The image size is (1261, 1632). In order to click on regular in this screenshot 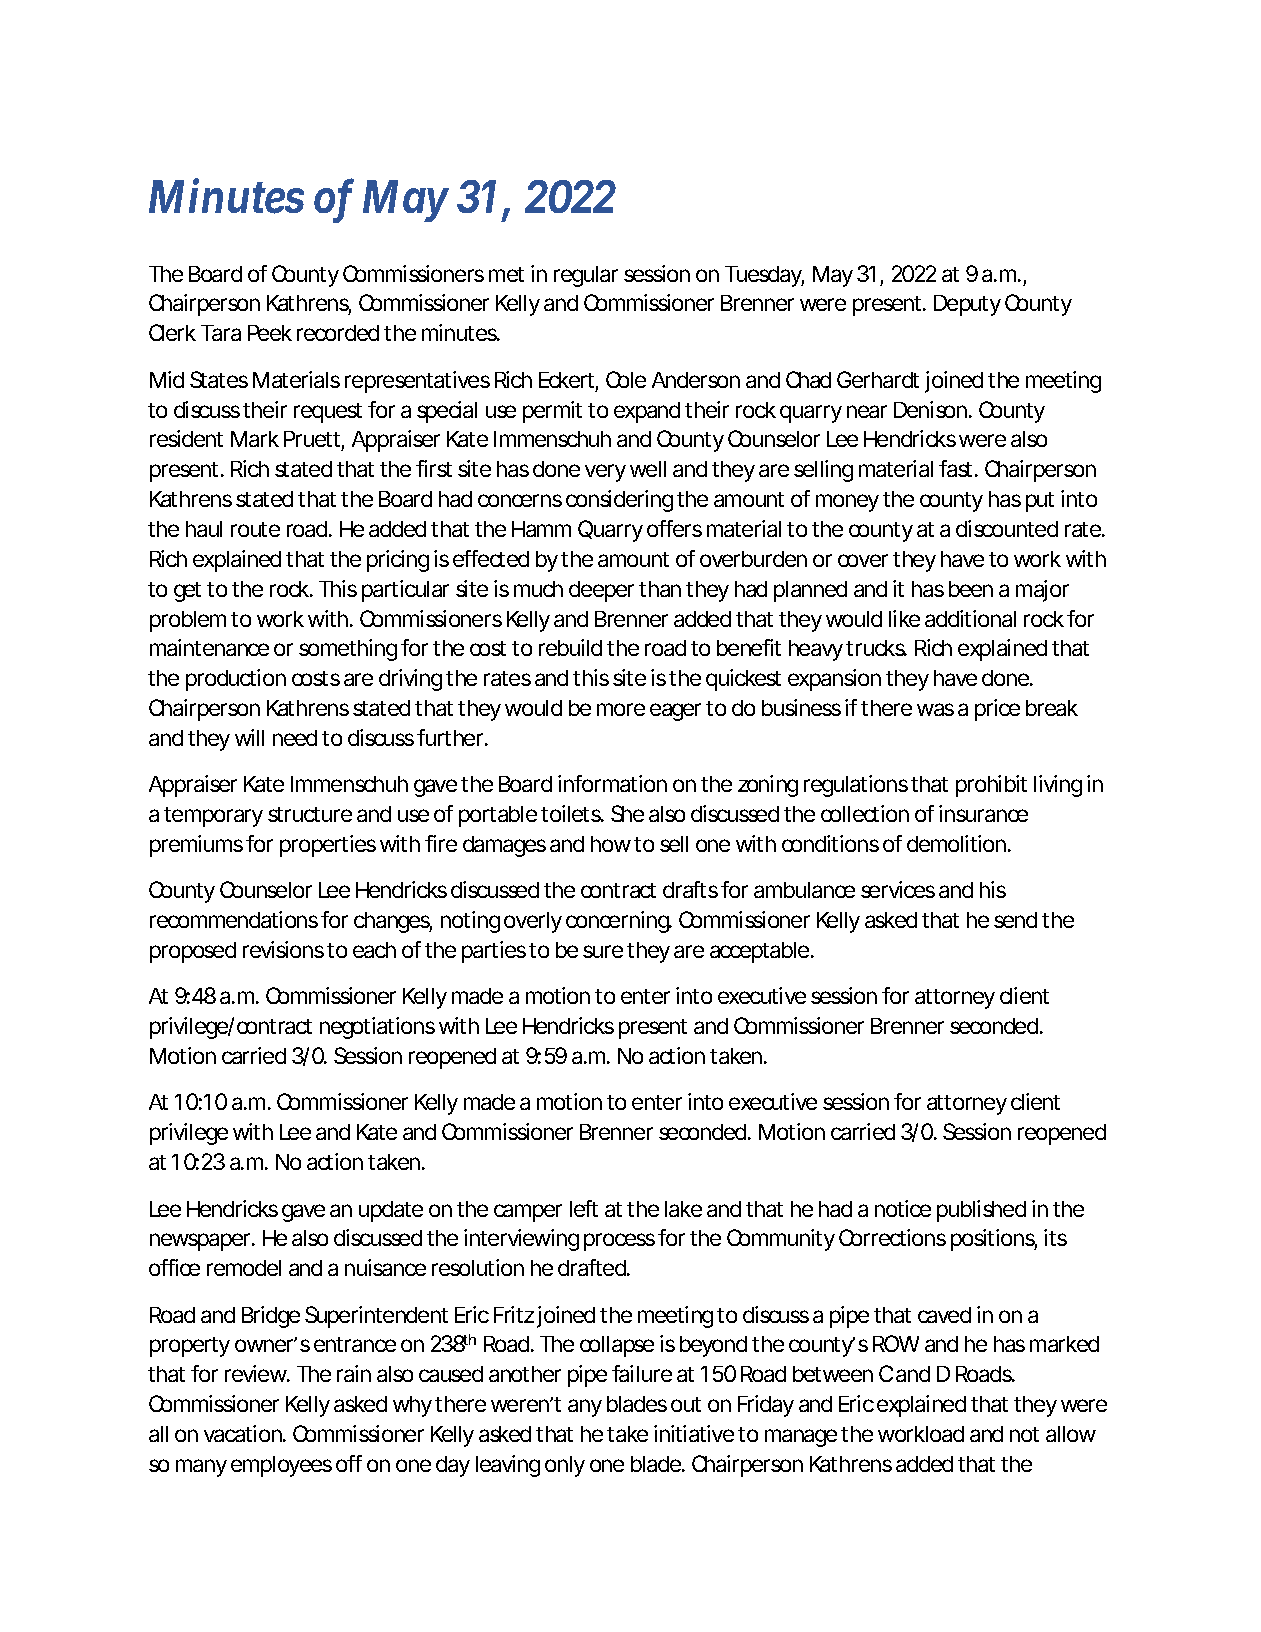, I will do `click(586, 276)`.
